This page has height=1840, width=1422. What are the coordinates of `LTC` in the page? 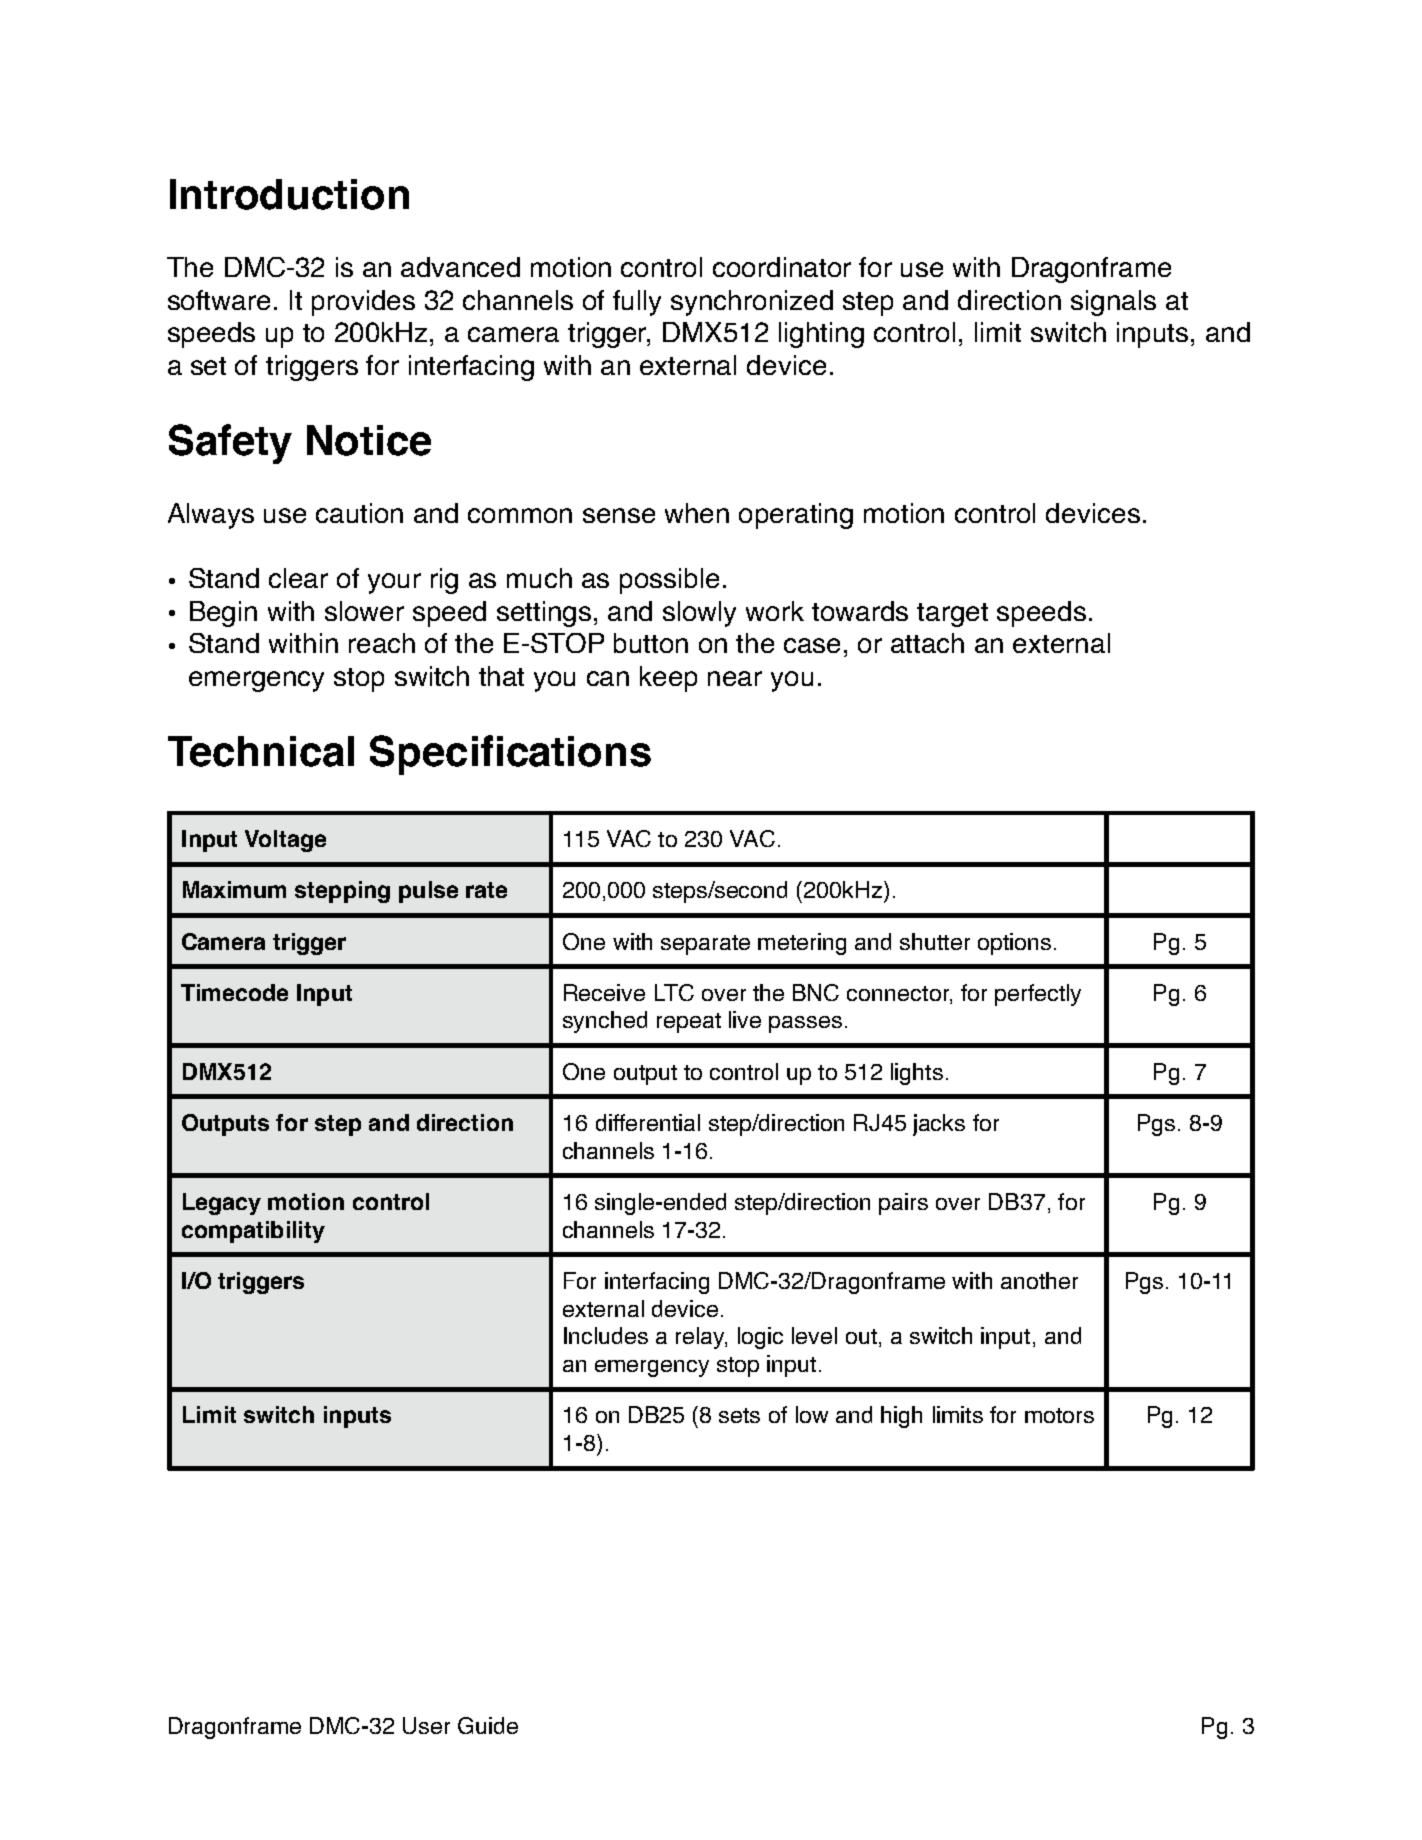 It's located at (674, 992).
